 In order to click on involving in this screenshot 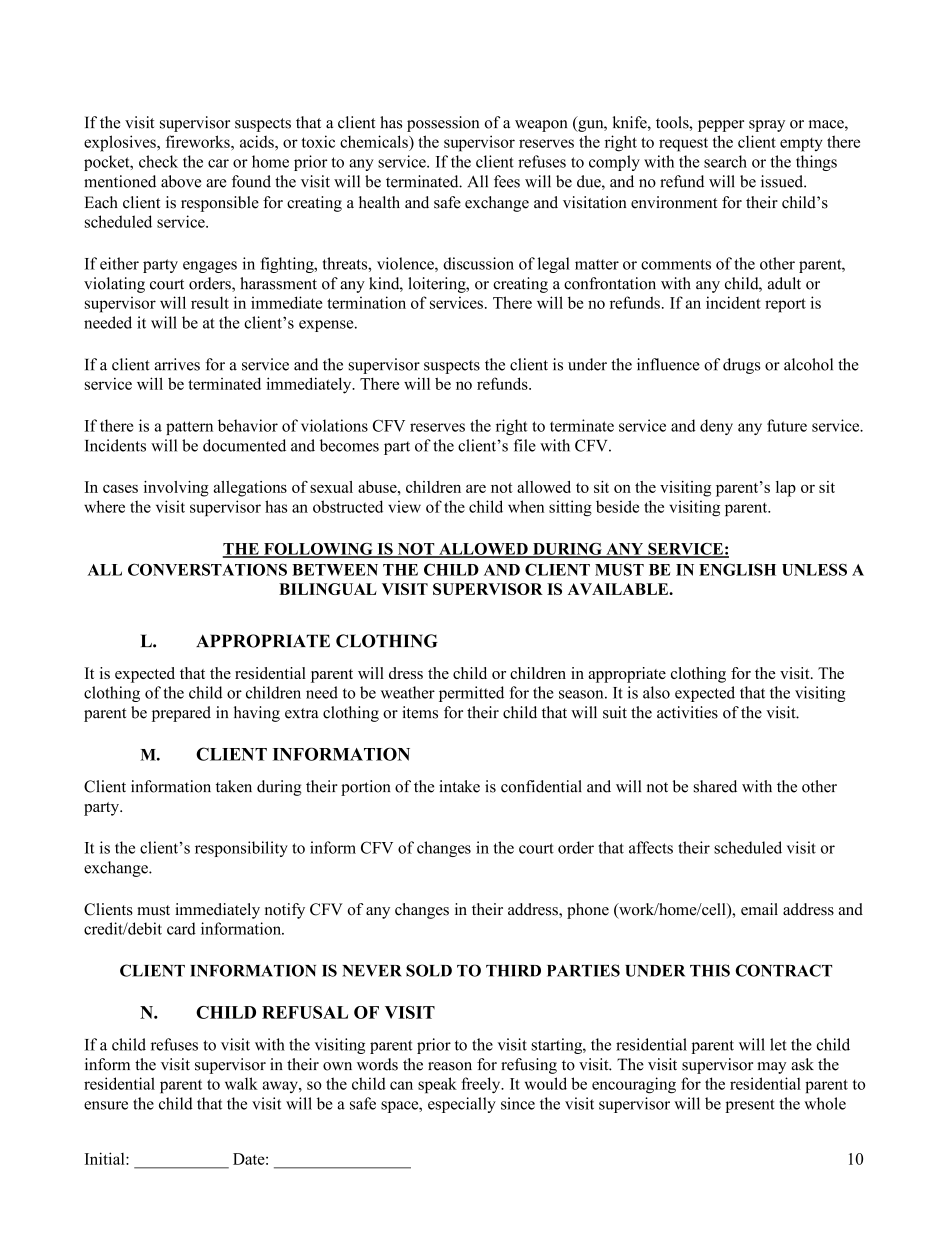, I will do `click(176, 489)`.
